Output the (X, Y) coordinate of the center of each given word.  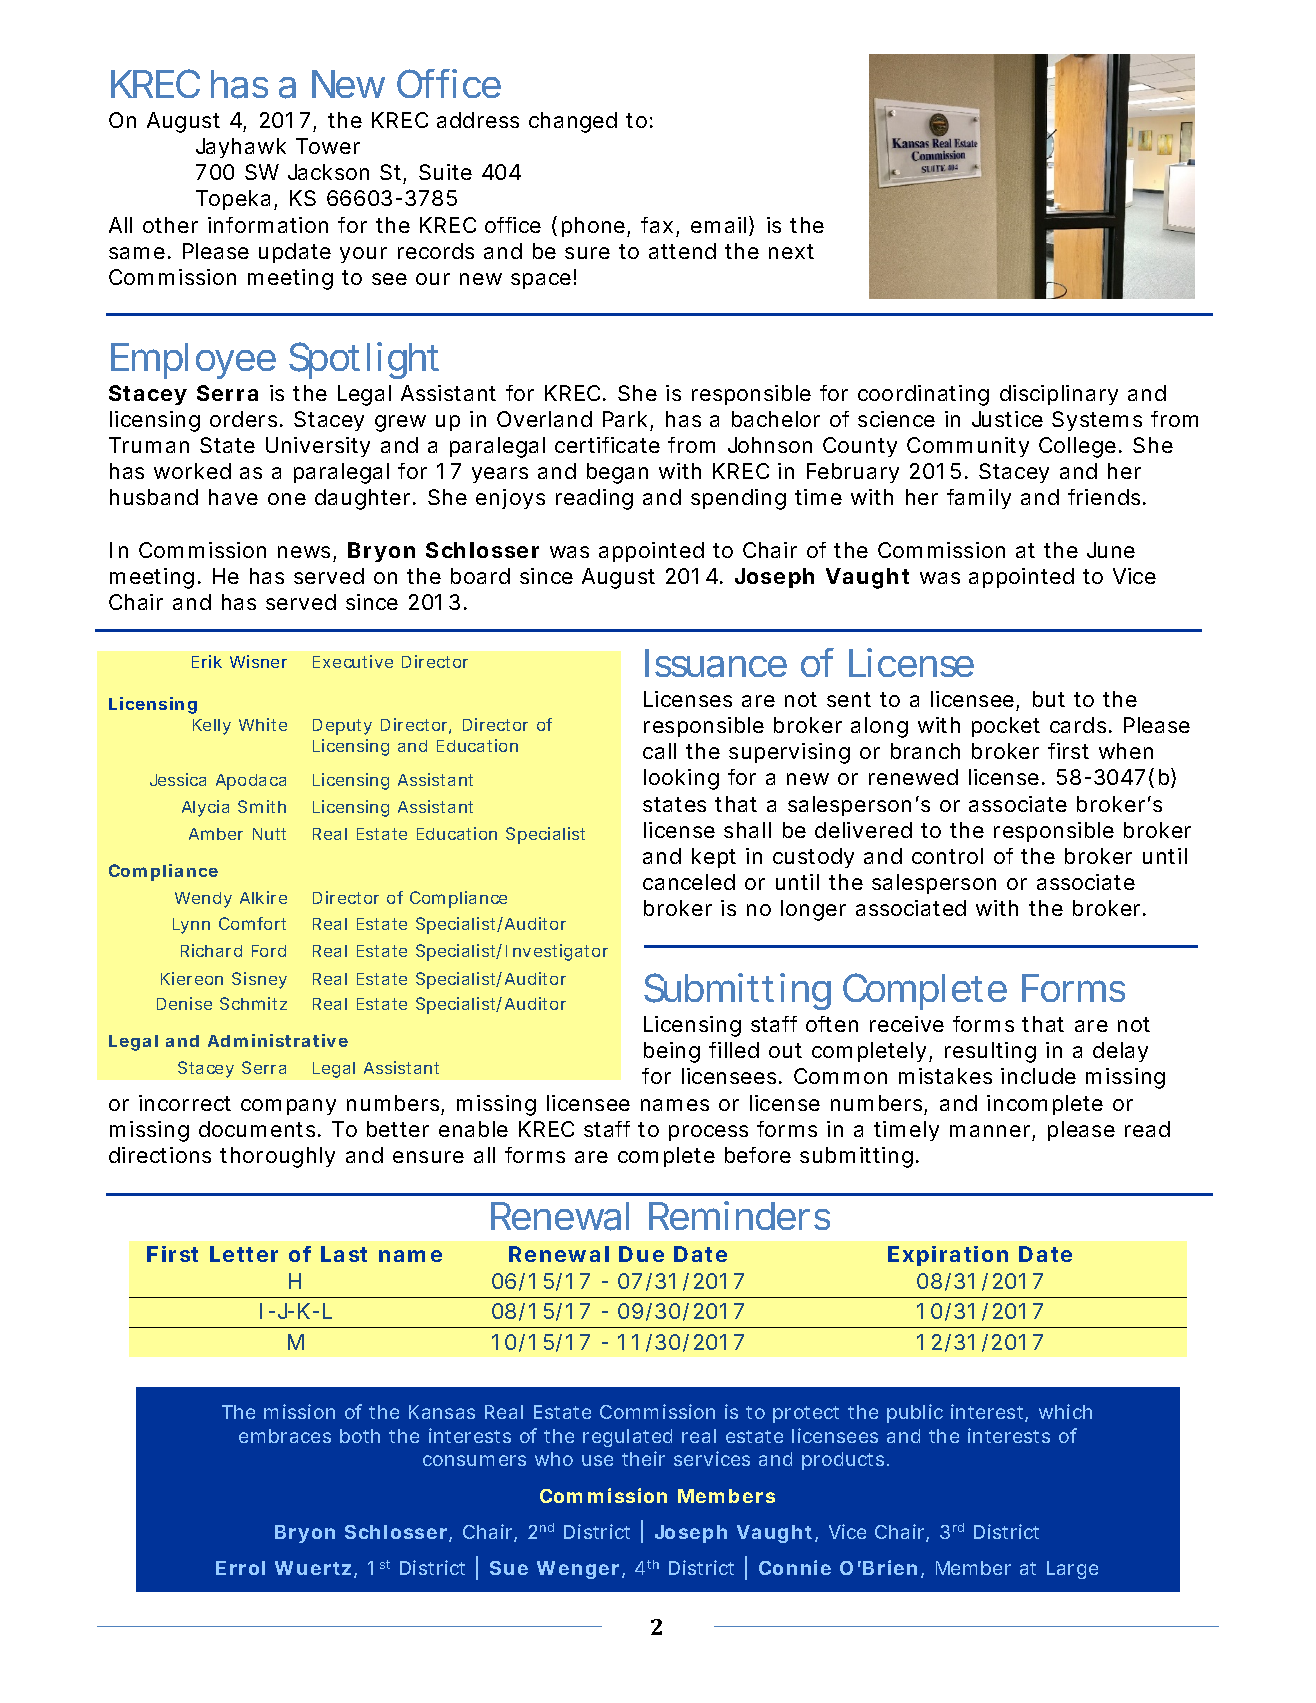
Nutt (269, 834)
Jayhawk (241, 148)
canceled (689, 882)
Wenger (578, 1570)
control (947, 856)
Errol (240, 1568)
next (791, 251)
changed (573, 122)
